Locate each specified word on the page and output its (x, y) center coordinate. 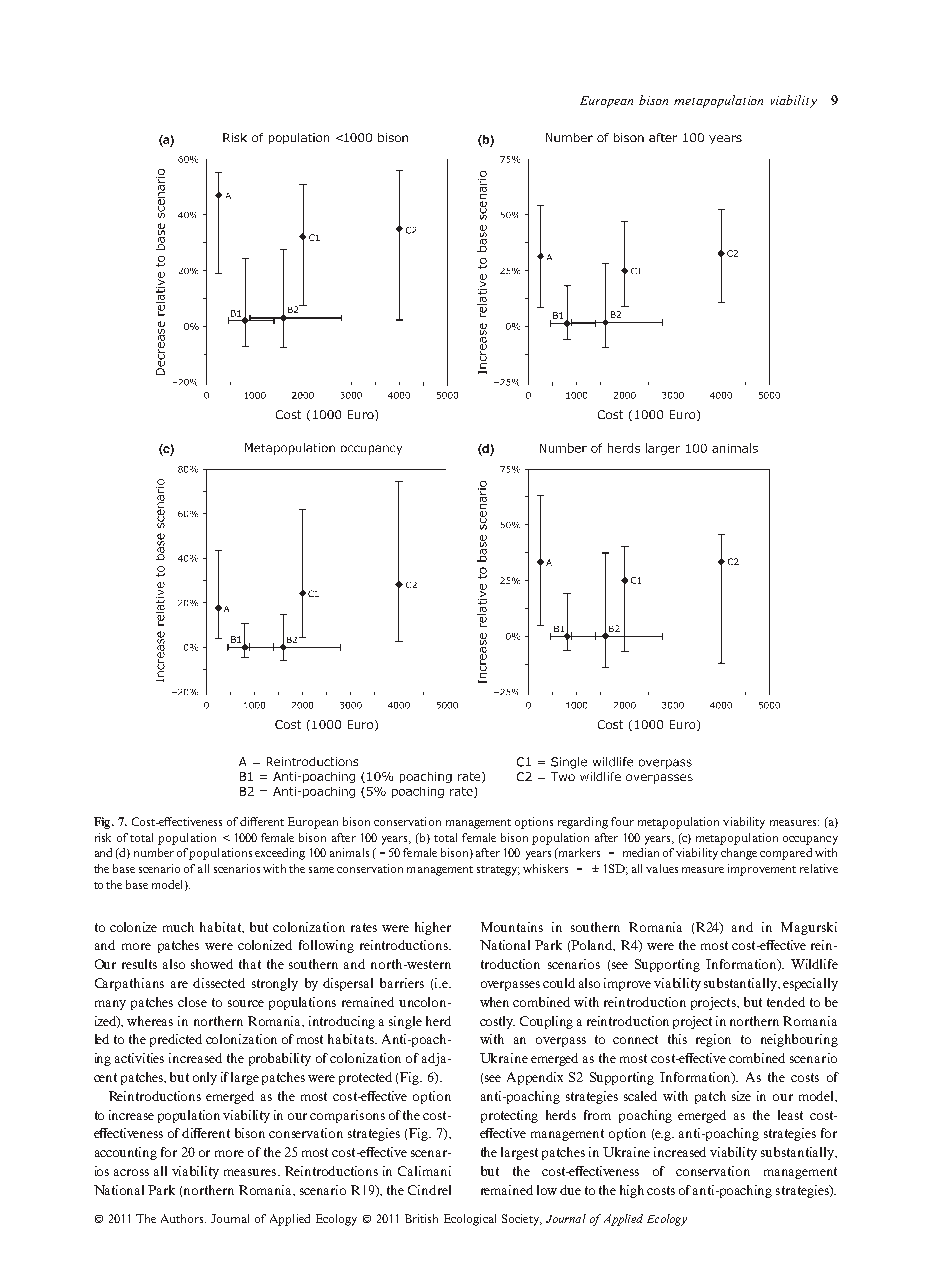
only (205, 1078)
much (178, 927)
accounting (126, 1153)
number (154, 852)
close (192, 1002)
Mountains (512, 927)
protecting (509, 1116)
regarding (583, 823)
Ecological (470, 1220)
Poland (593, 945)
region (713, 1040)
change (739, 854)
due (570, 1190)
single (405, 1022)
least (790, 1115)
